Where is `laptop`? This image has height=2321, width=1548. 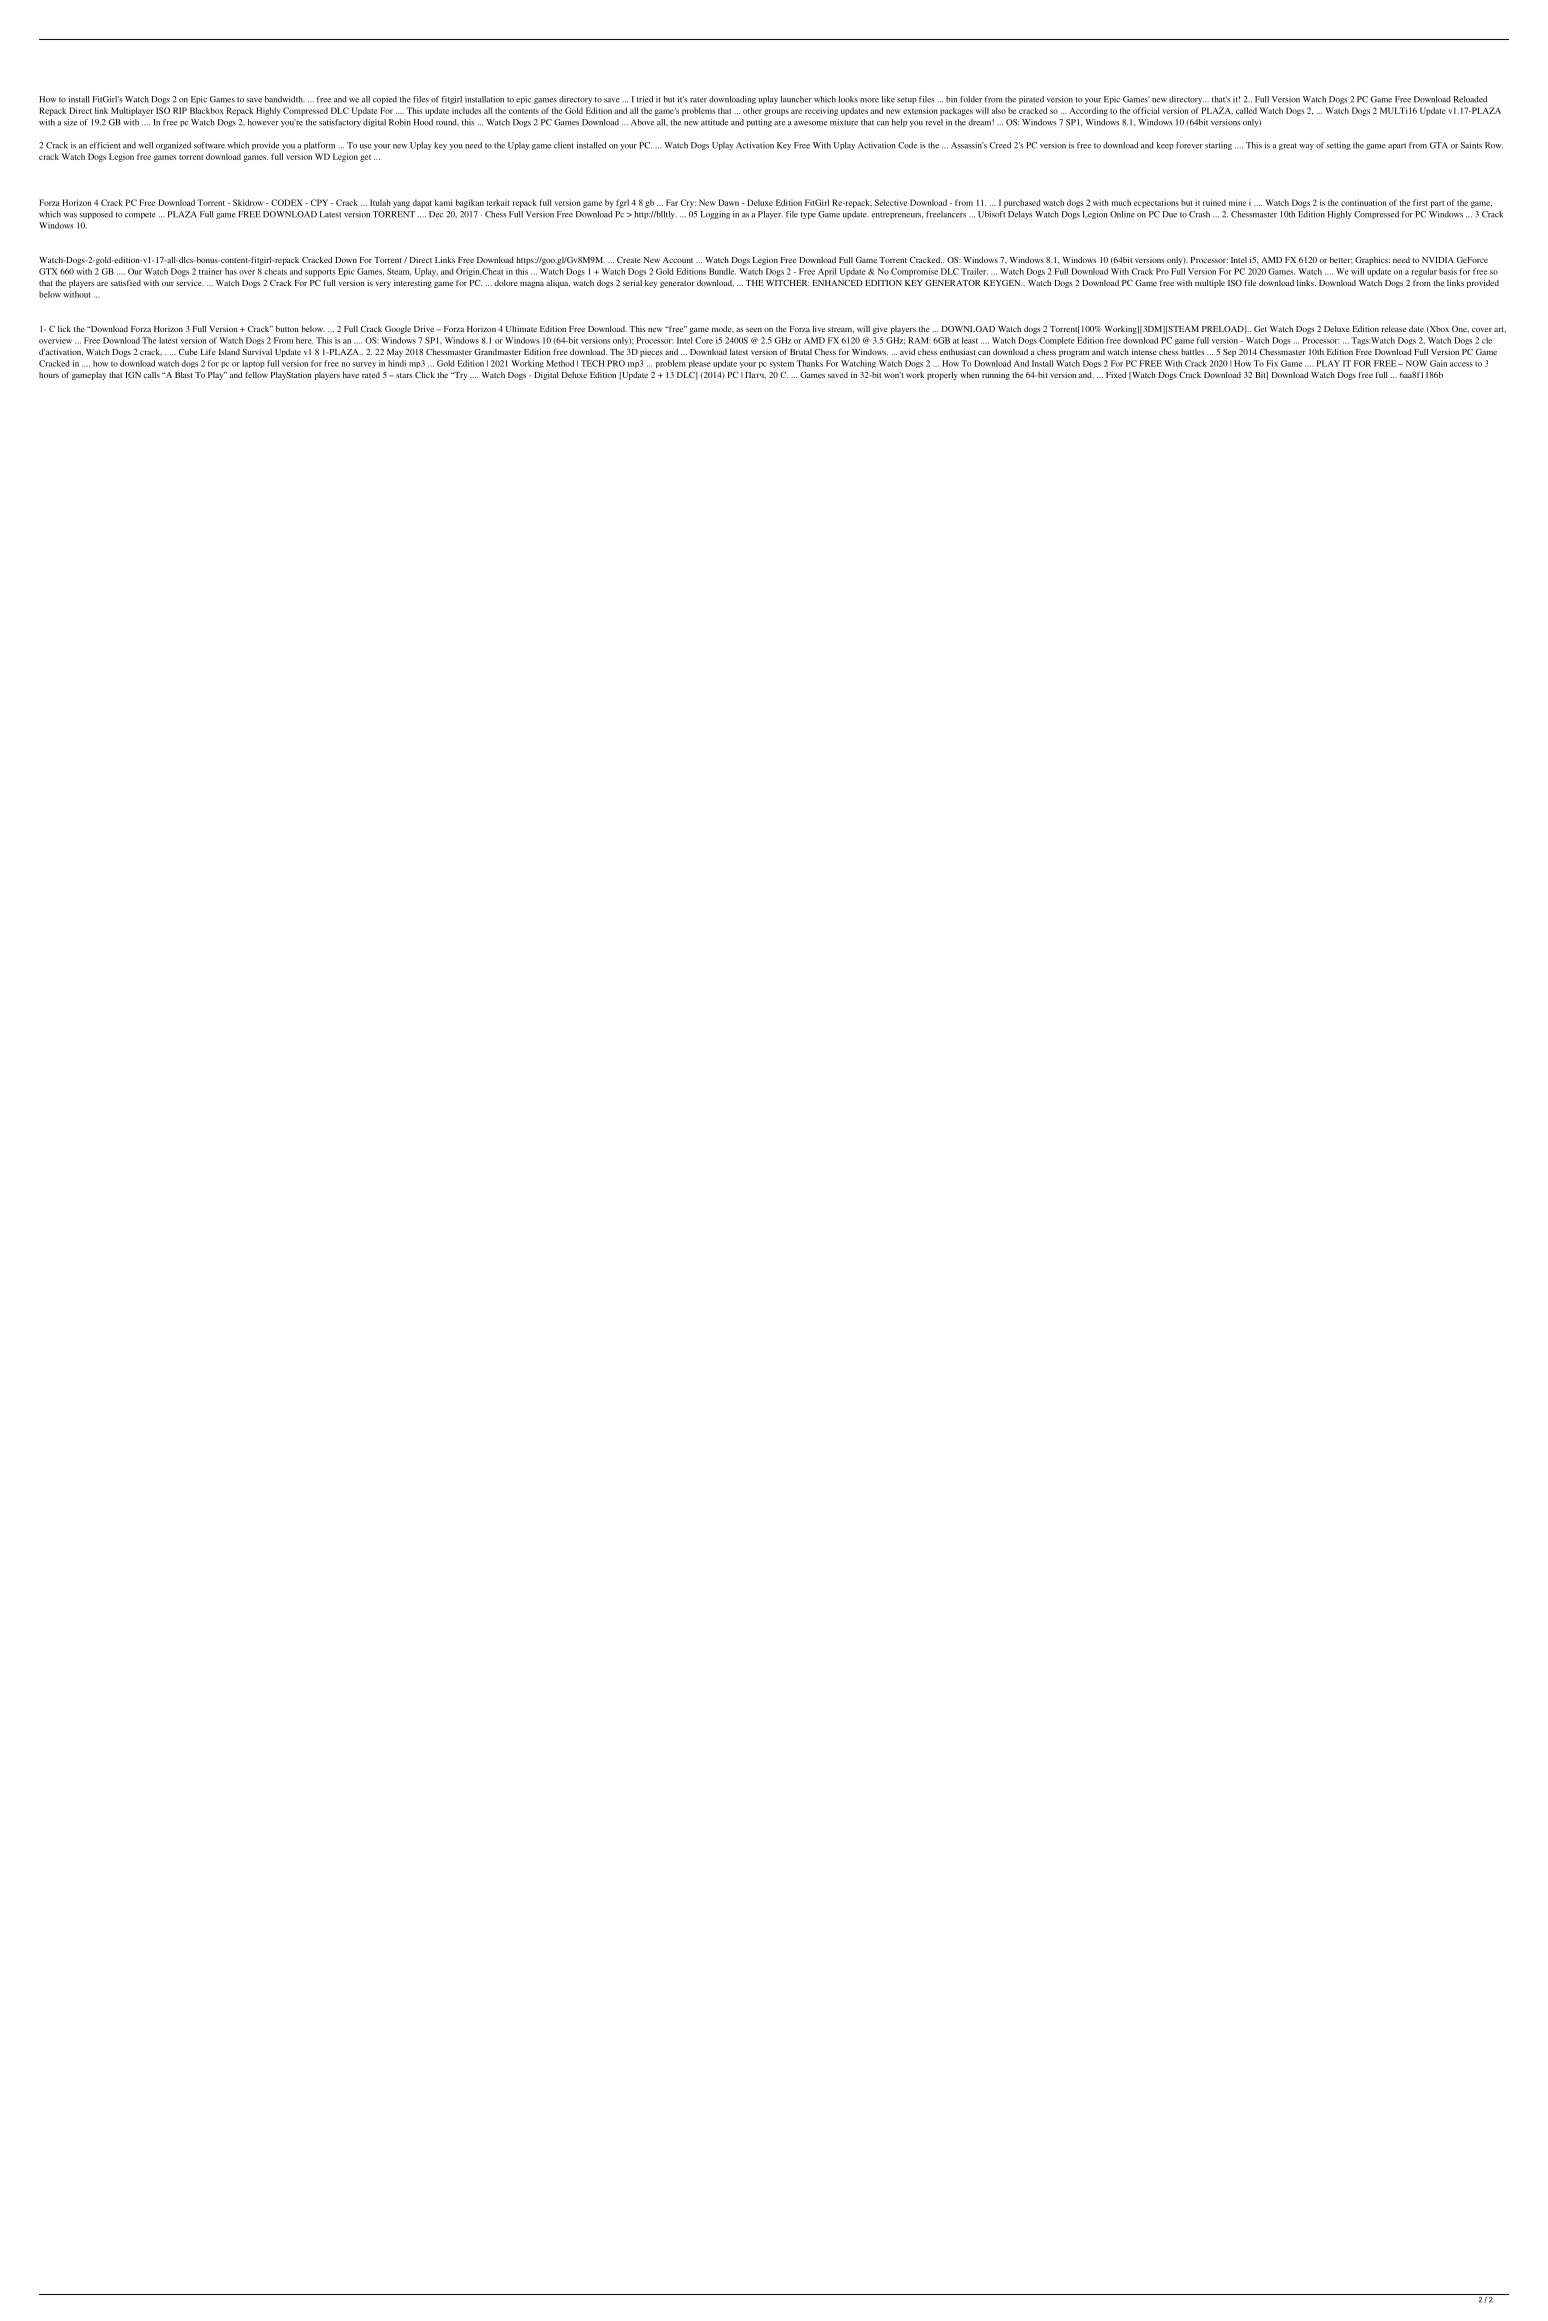
laptop is located at coordinates (253, 364).
